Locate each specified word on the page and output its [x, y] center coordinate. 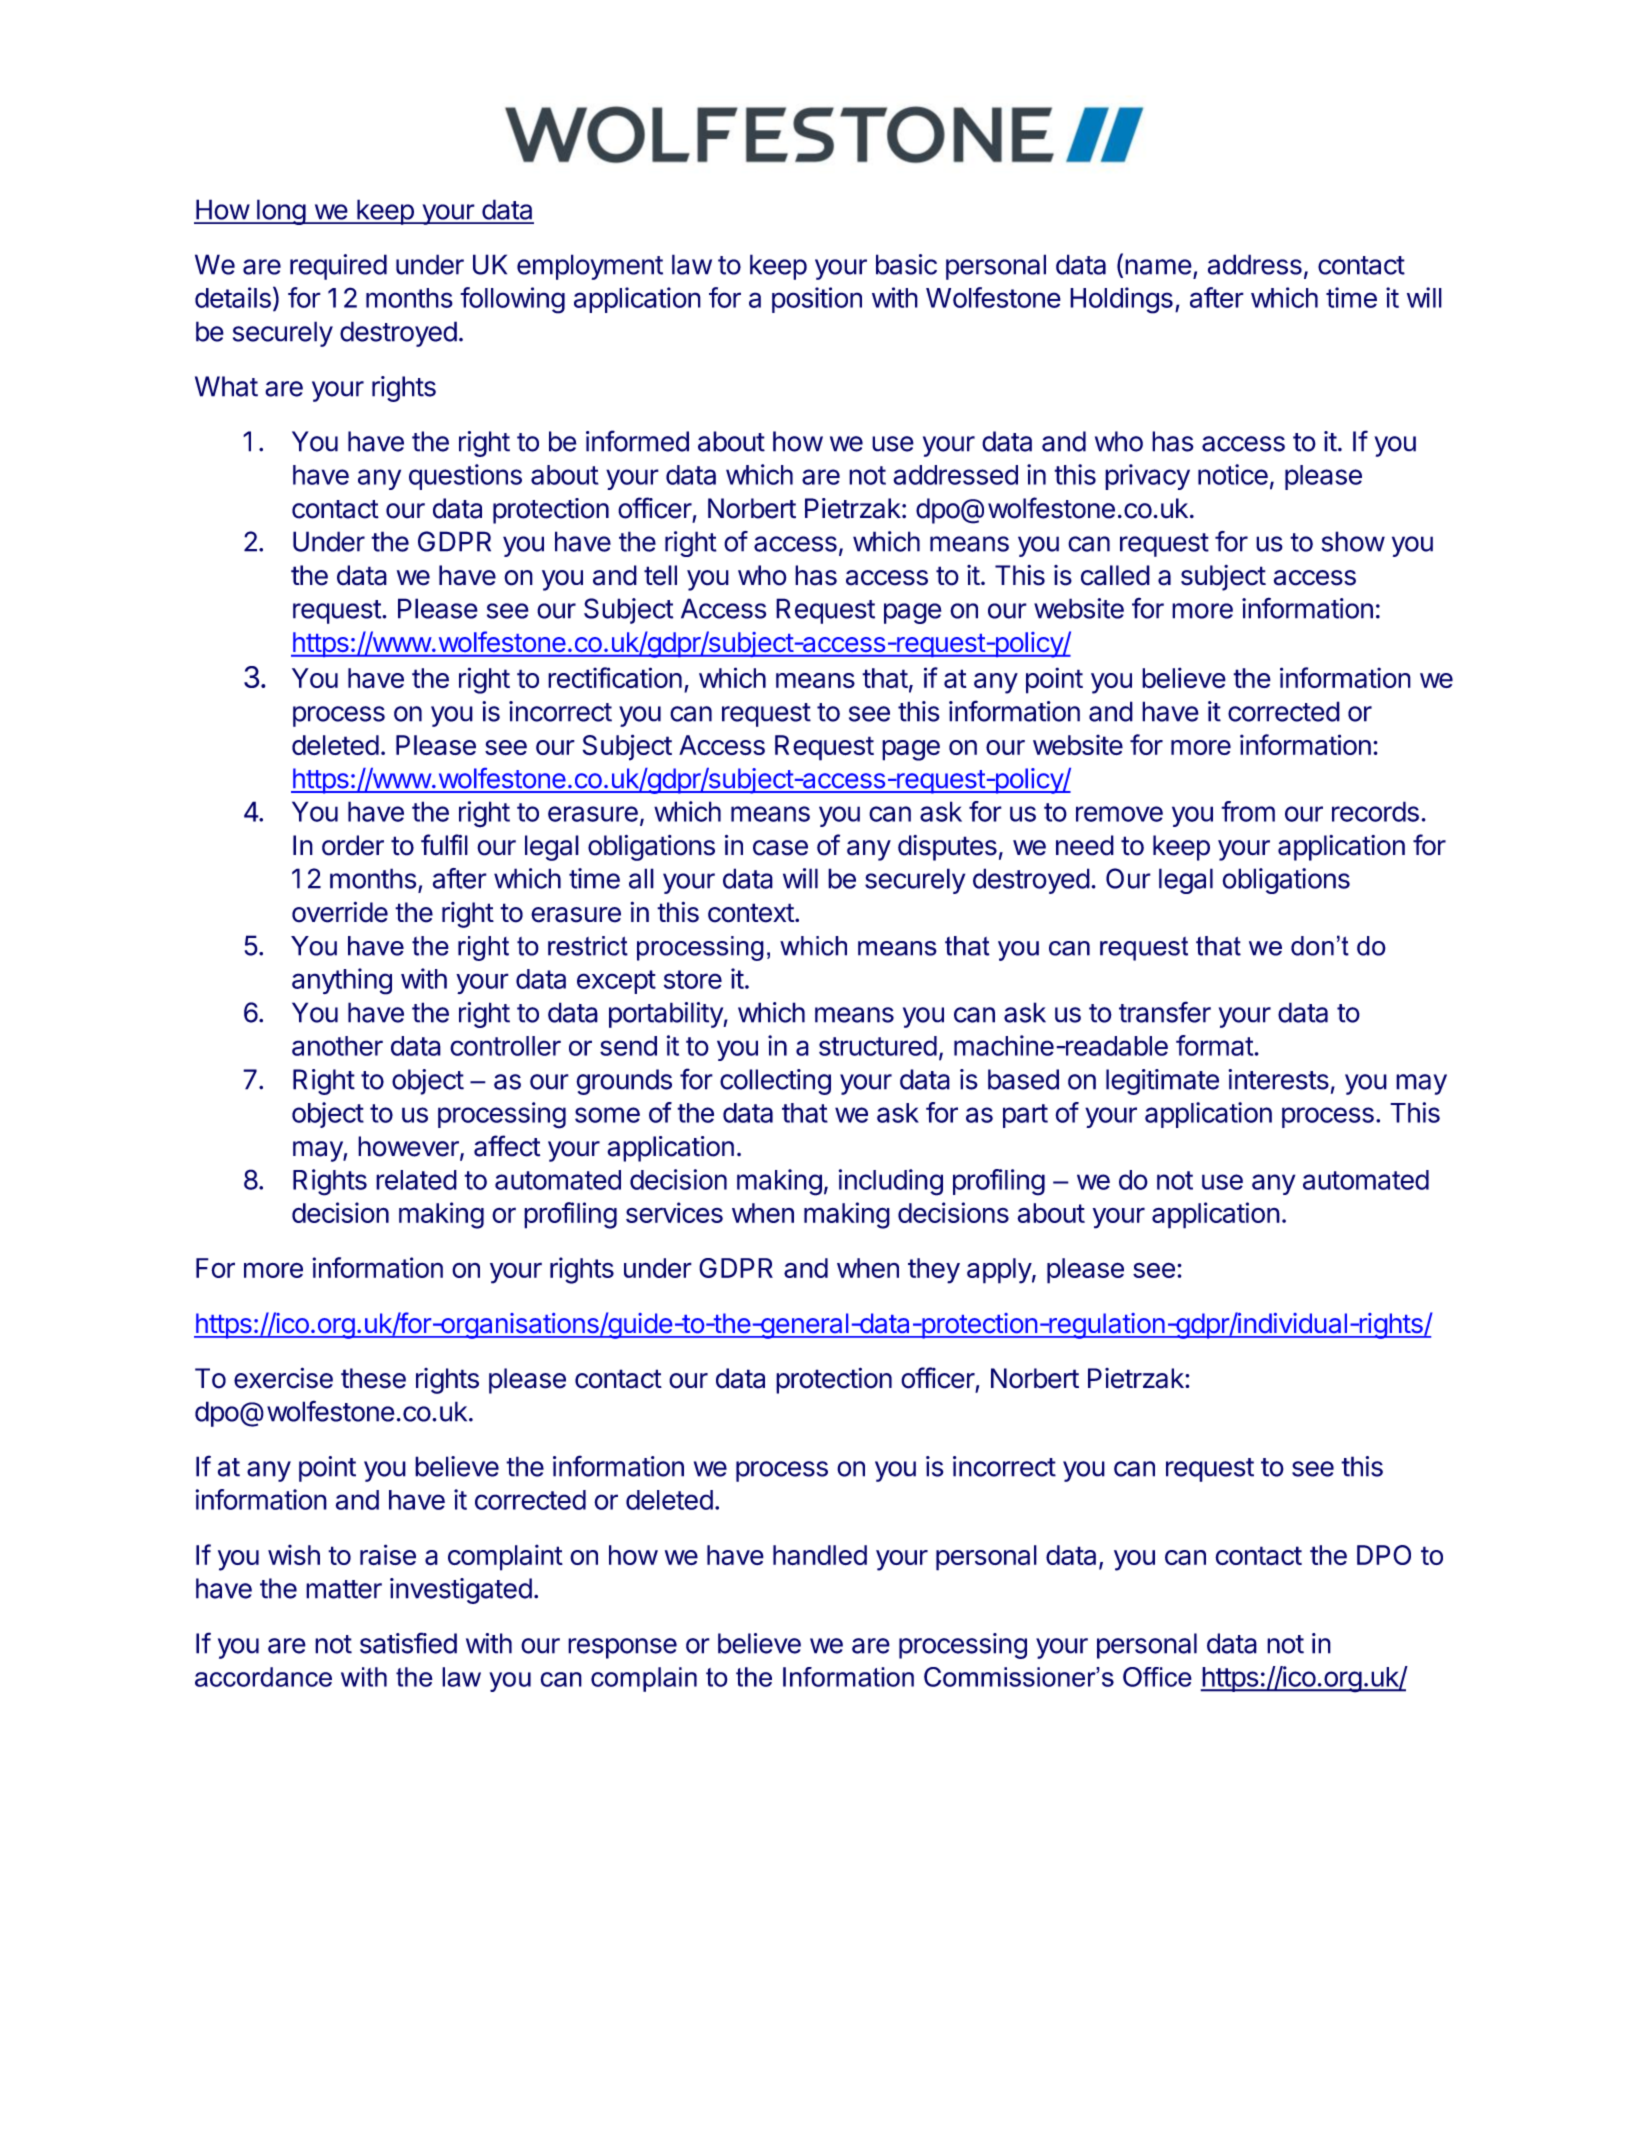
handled [820, 1555]
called [1115, 575]
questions [465, 477]
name [1158, 267]
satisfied [408, 1643]
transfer [1165, 1012]
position [817, 300]
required [338, 267]
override [340, 912]
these [373, 1378]
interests [1278, 1079]
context [751, 913]
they [934, 1271]
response [622, 1648]
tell [660, 575]
